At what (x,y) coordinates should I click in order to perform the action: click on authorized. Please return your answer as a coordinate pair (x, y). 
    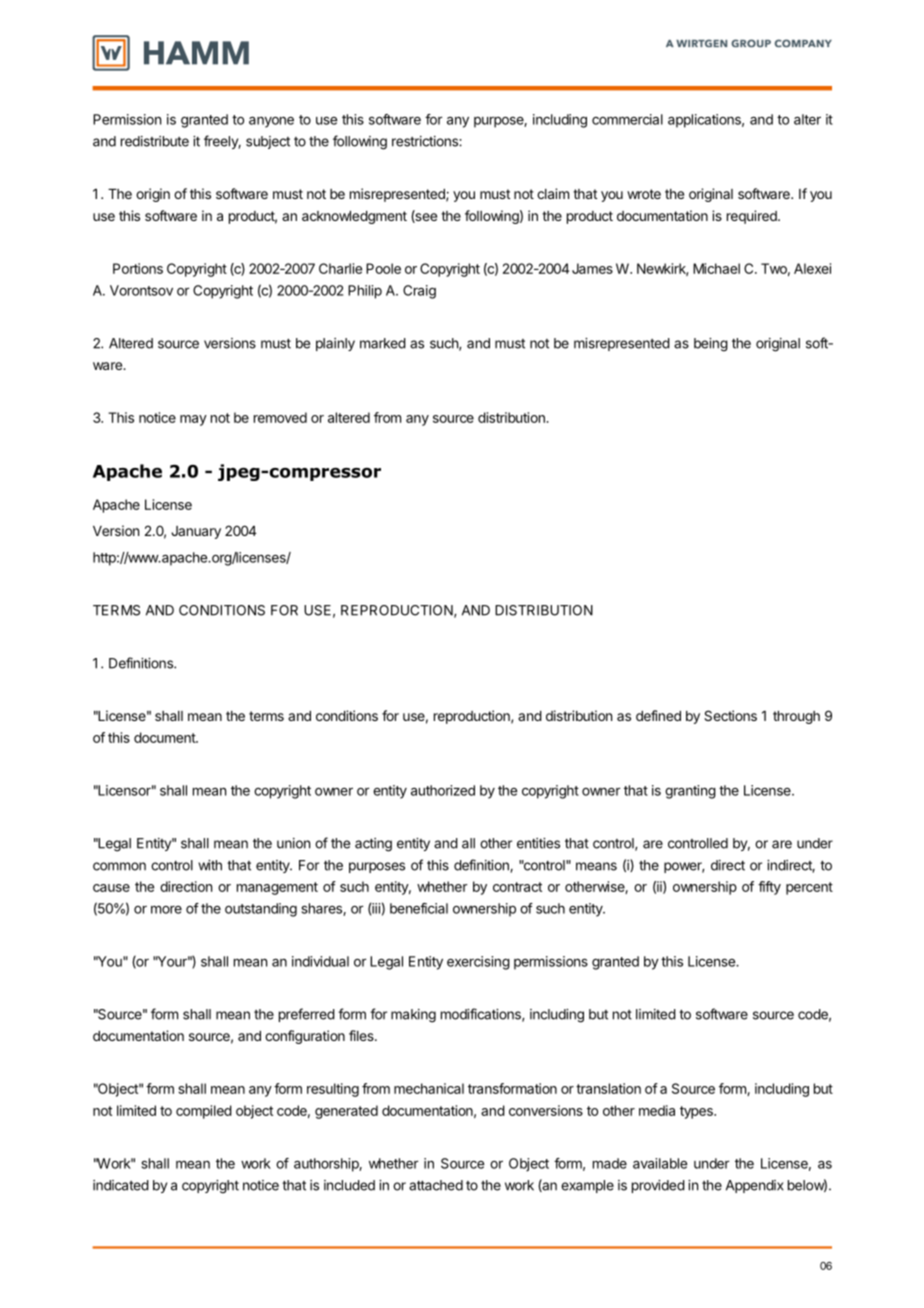
    Looking at the image, I should click on (443, 790).
